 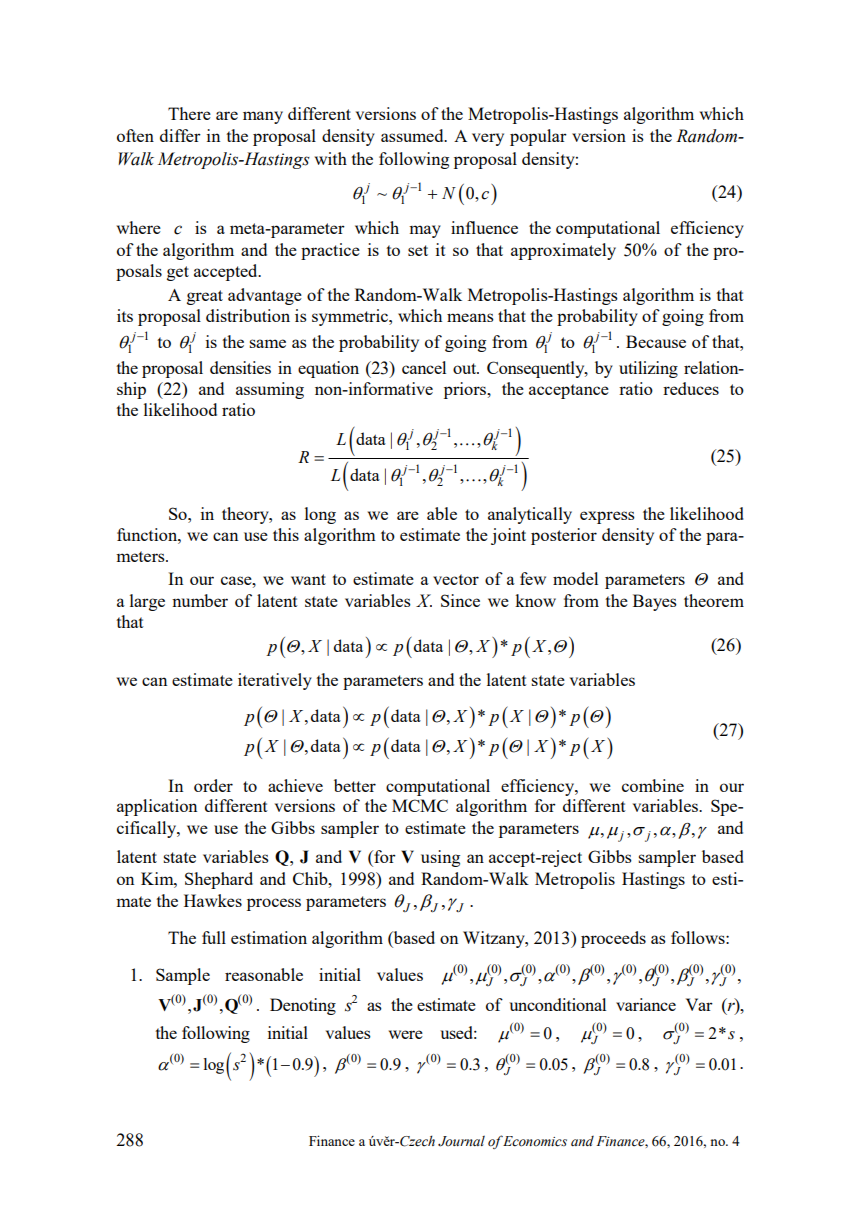 What do you see at coordinates (460, 600) in the image?
I see `Since` at bounding box center [460, 600].
